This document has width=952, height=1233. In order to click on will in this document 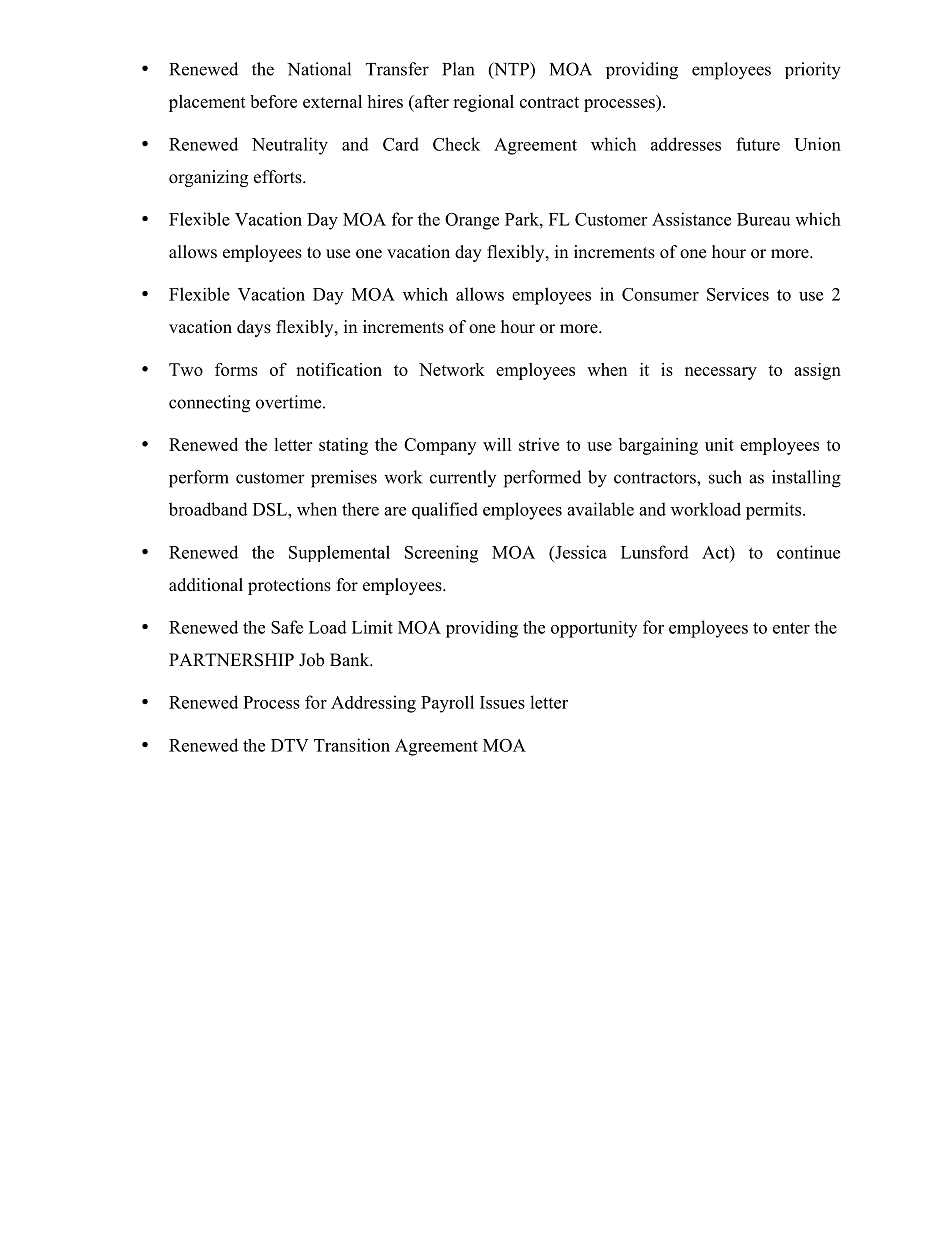, I will do `click(497, 444)`.
